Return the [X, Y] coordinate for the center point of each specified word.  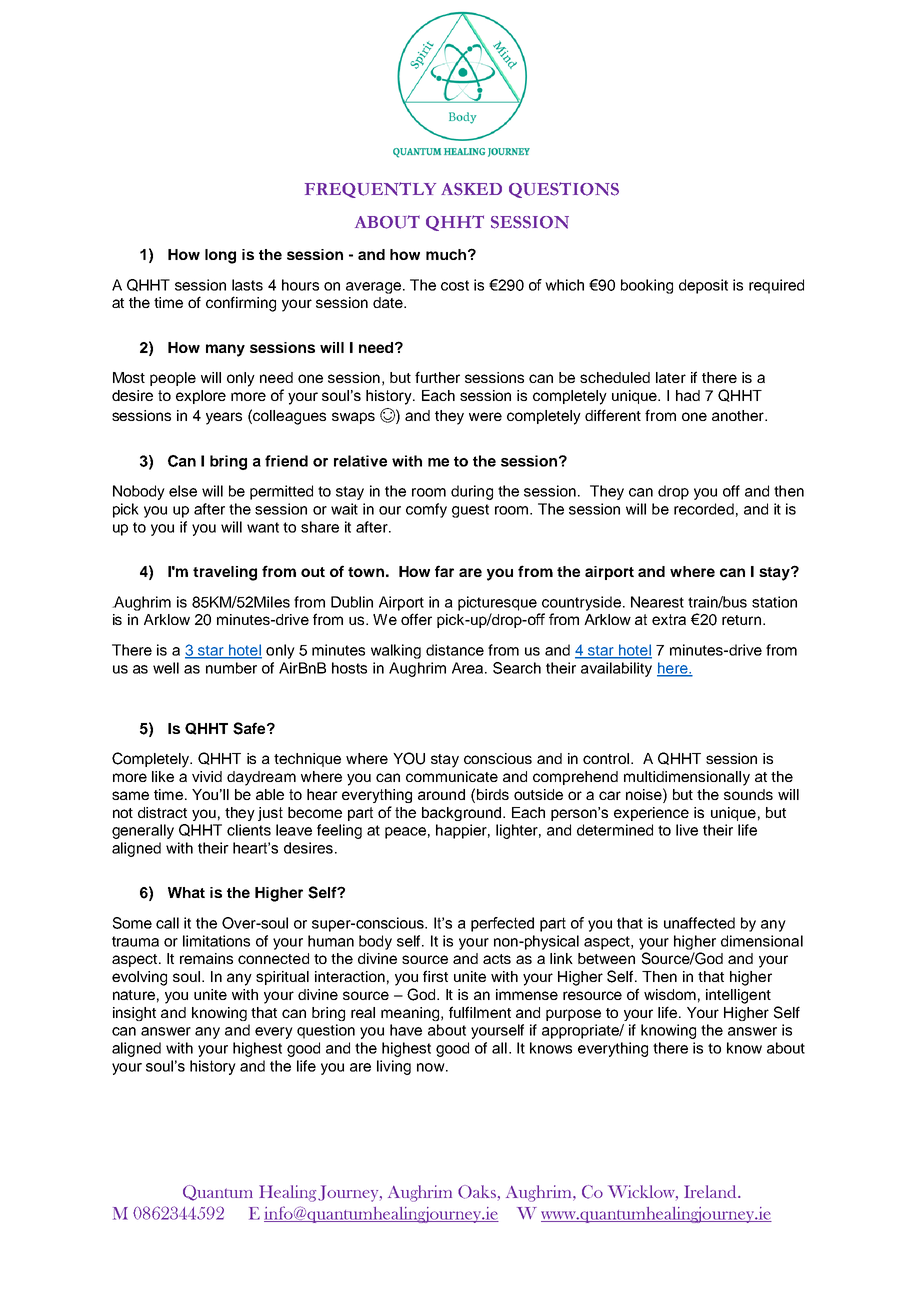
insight [134, 1014]
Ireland [711, 1191]
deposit [703, 286]
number [231, 668]
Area [469, 668]
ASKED [471, 189]
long [220, 256]
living [394, 1067]
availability [616, 669]
